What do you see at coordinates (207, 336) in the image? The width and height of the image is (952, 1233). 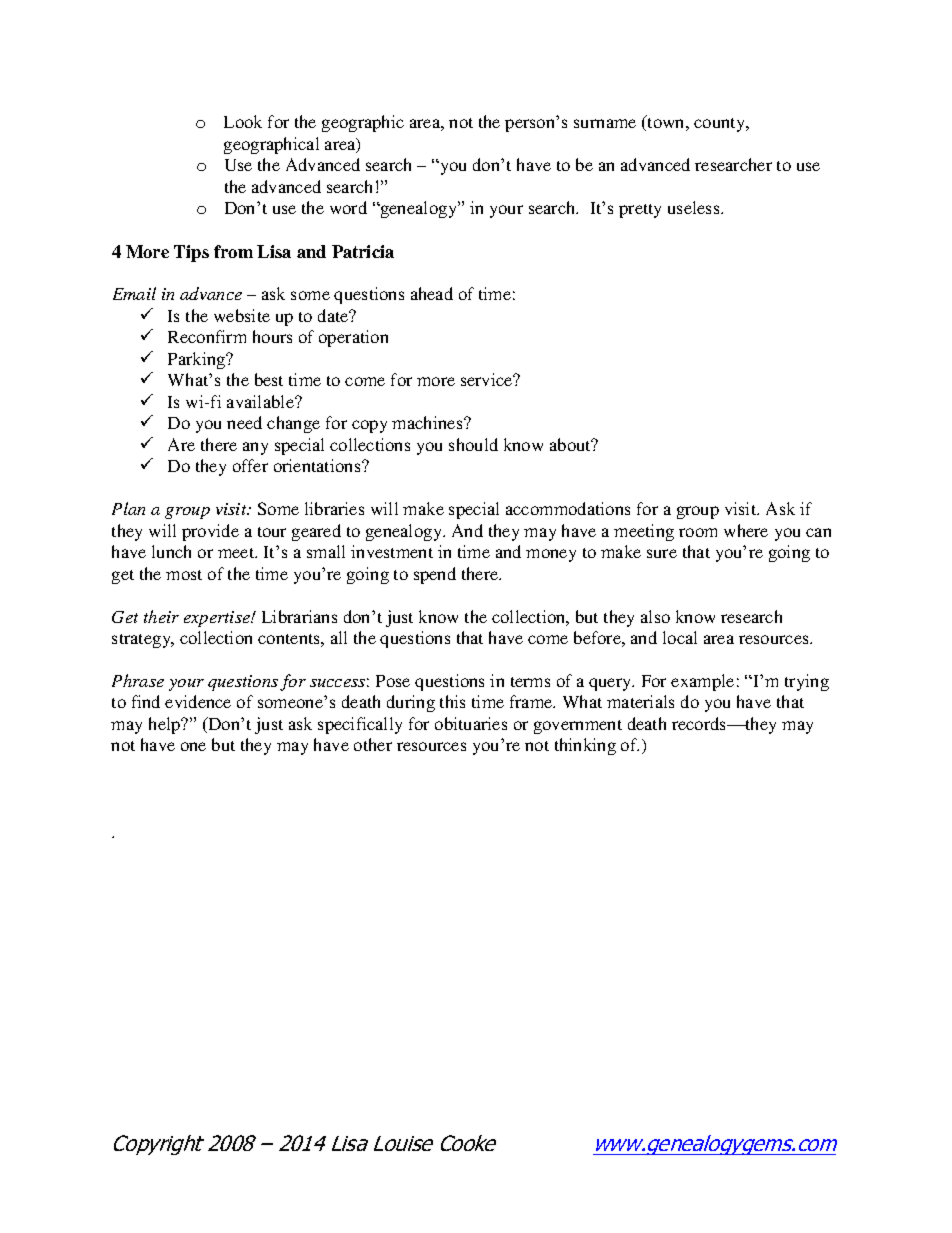 I see `Reconfirm` at bounding box center [207, 336].
